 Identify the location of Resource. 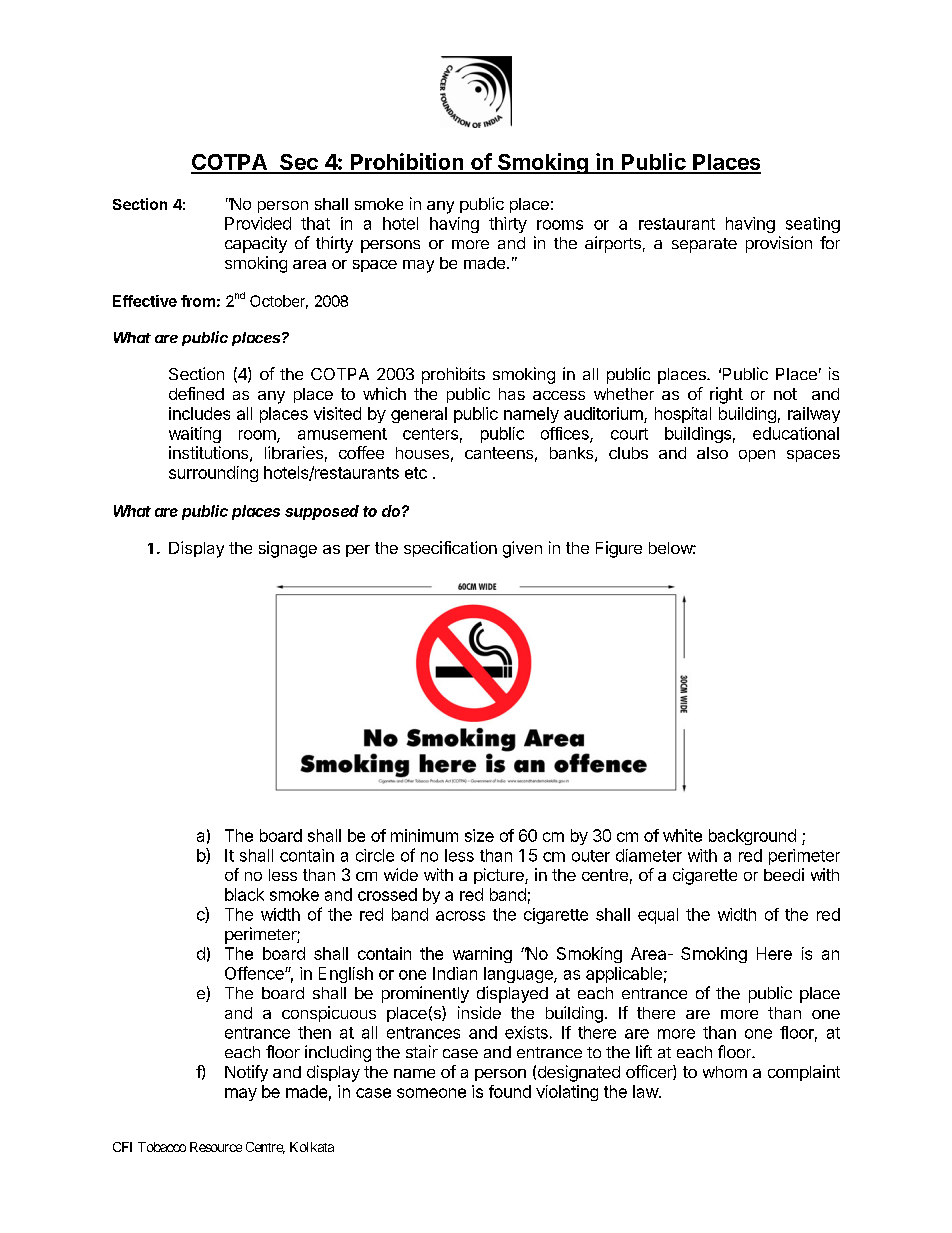
(216, 1147).
